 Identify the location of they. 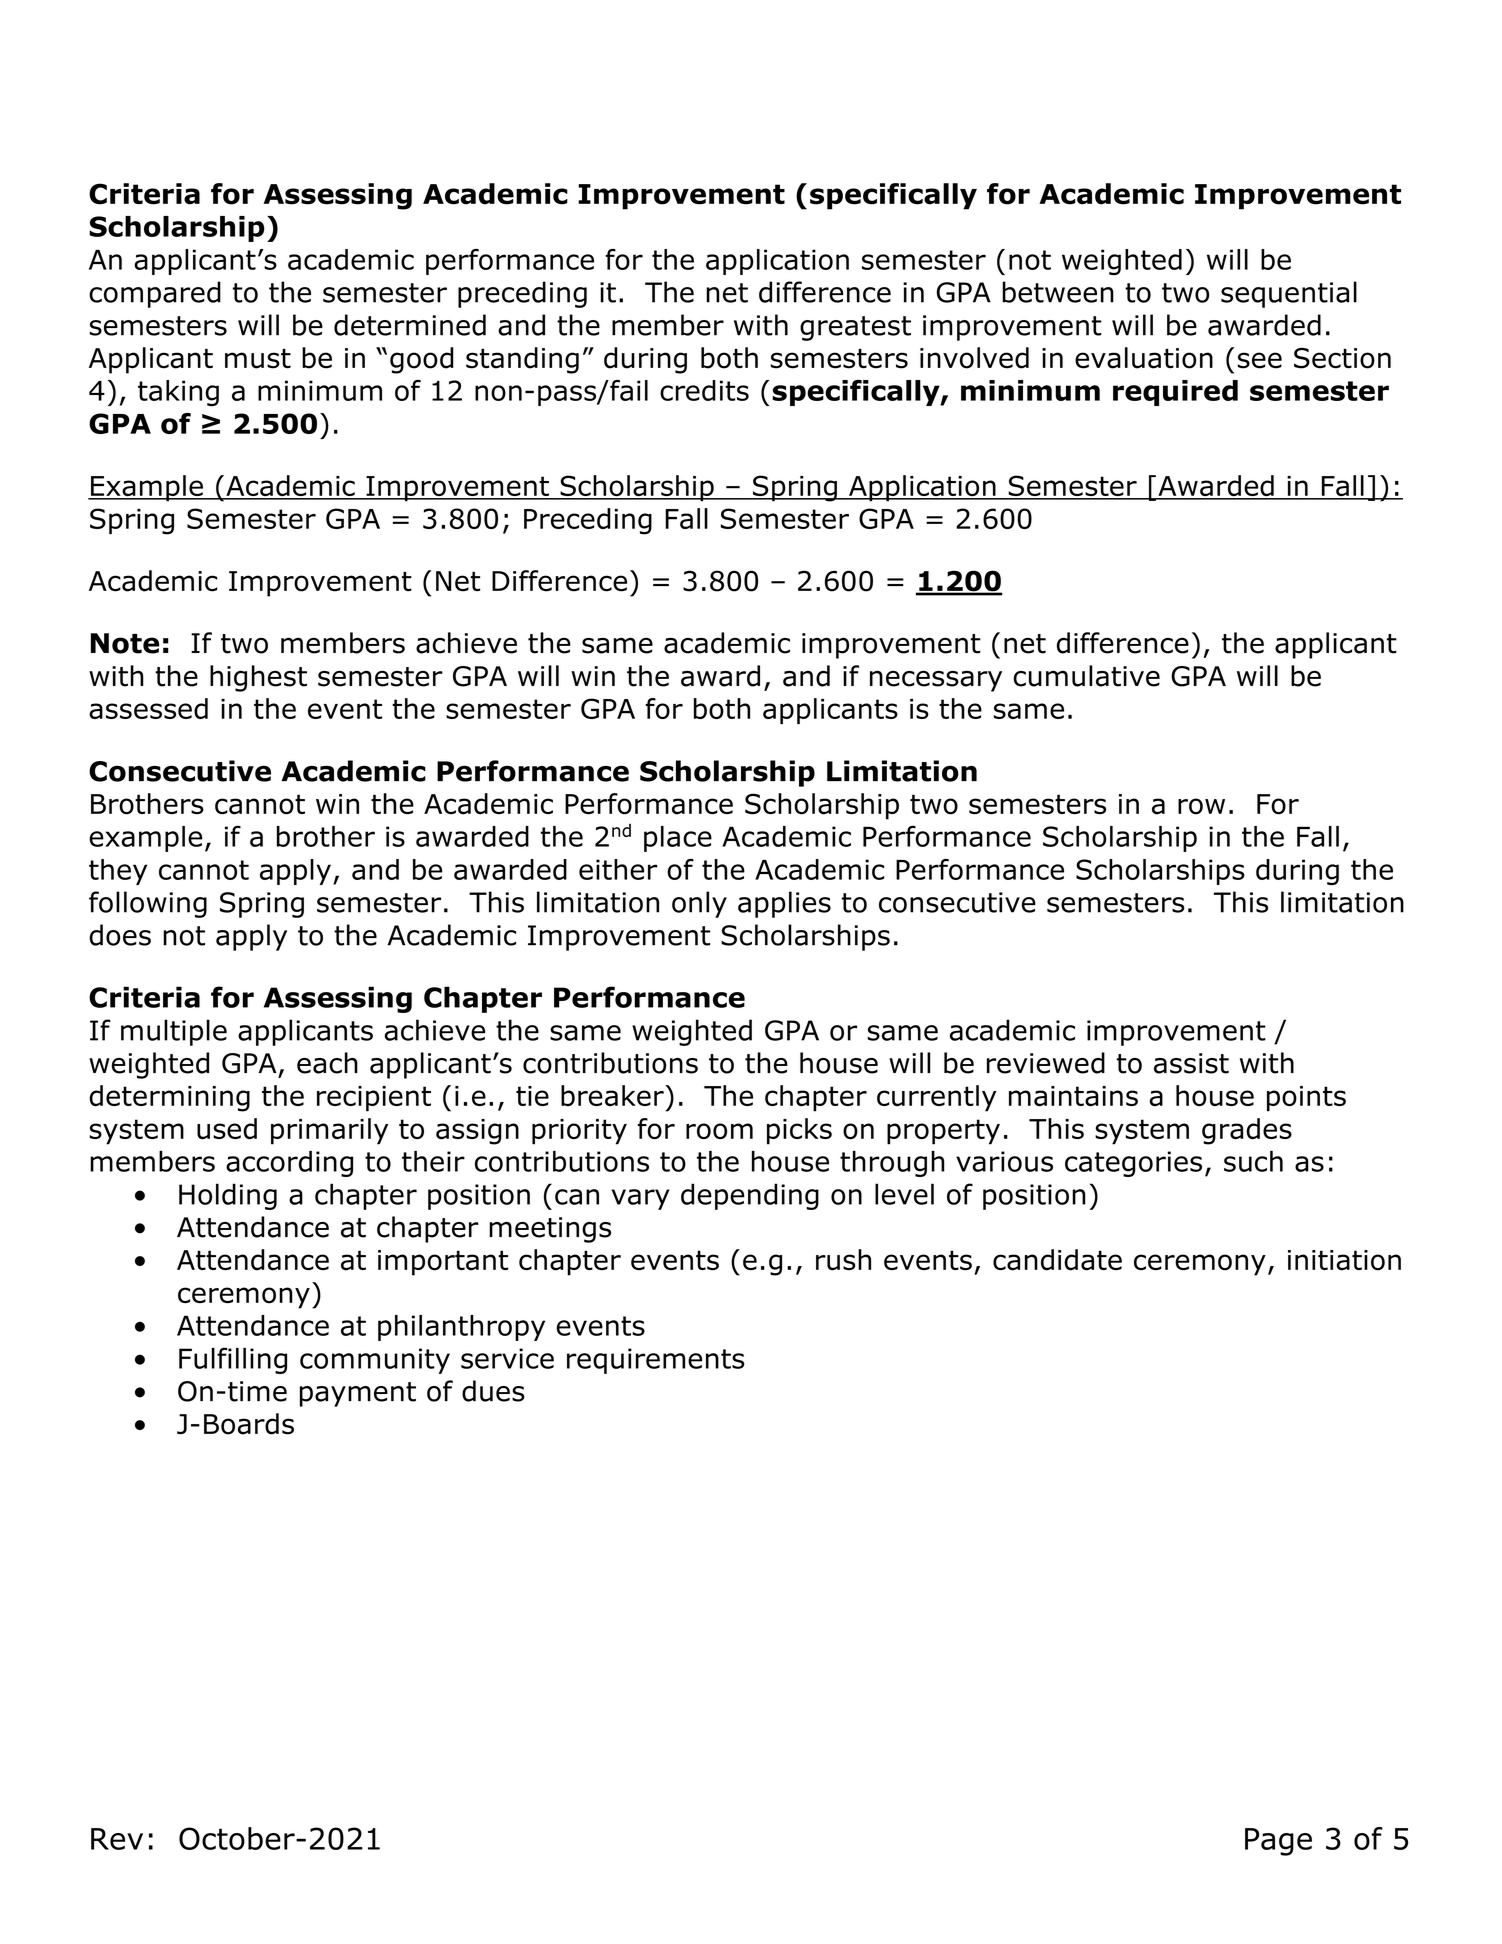
(118, 872).
